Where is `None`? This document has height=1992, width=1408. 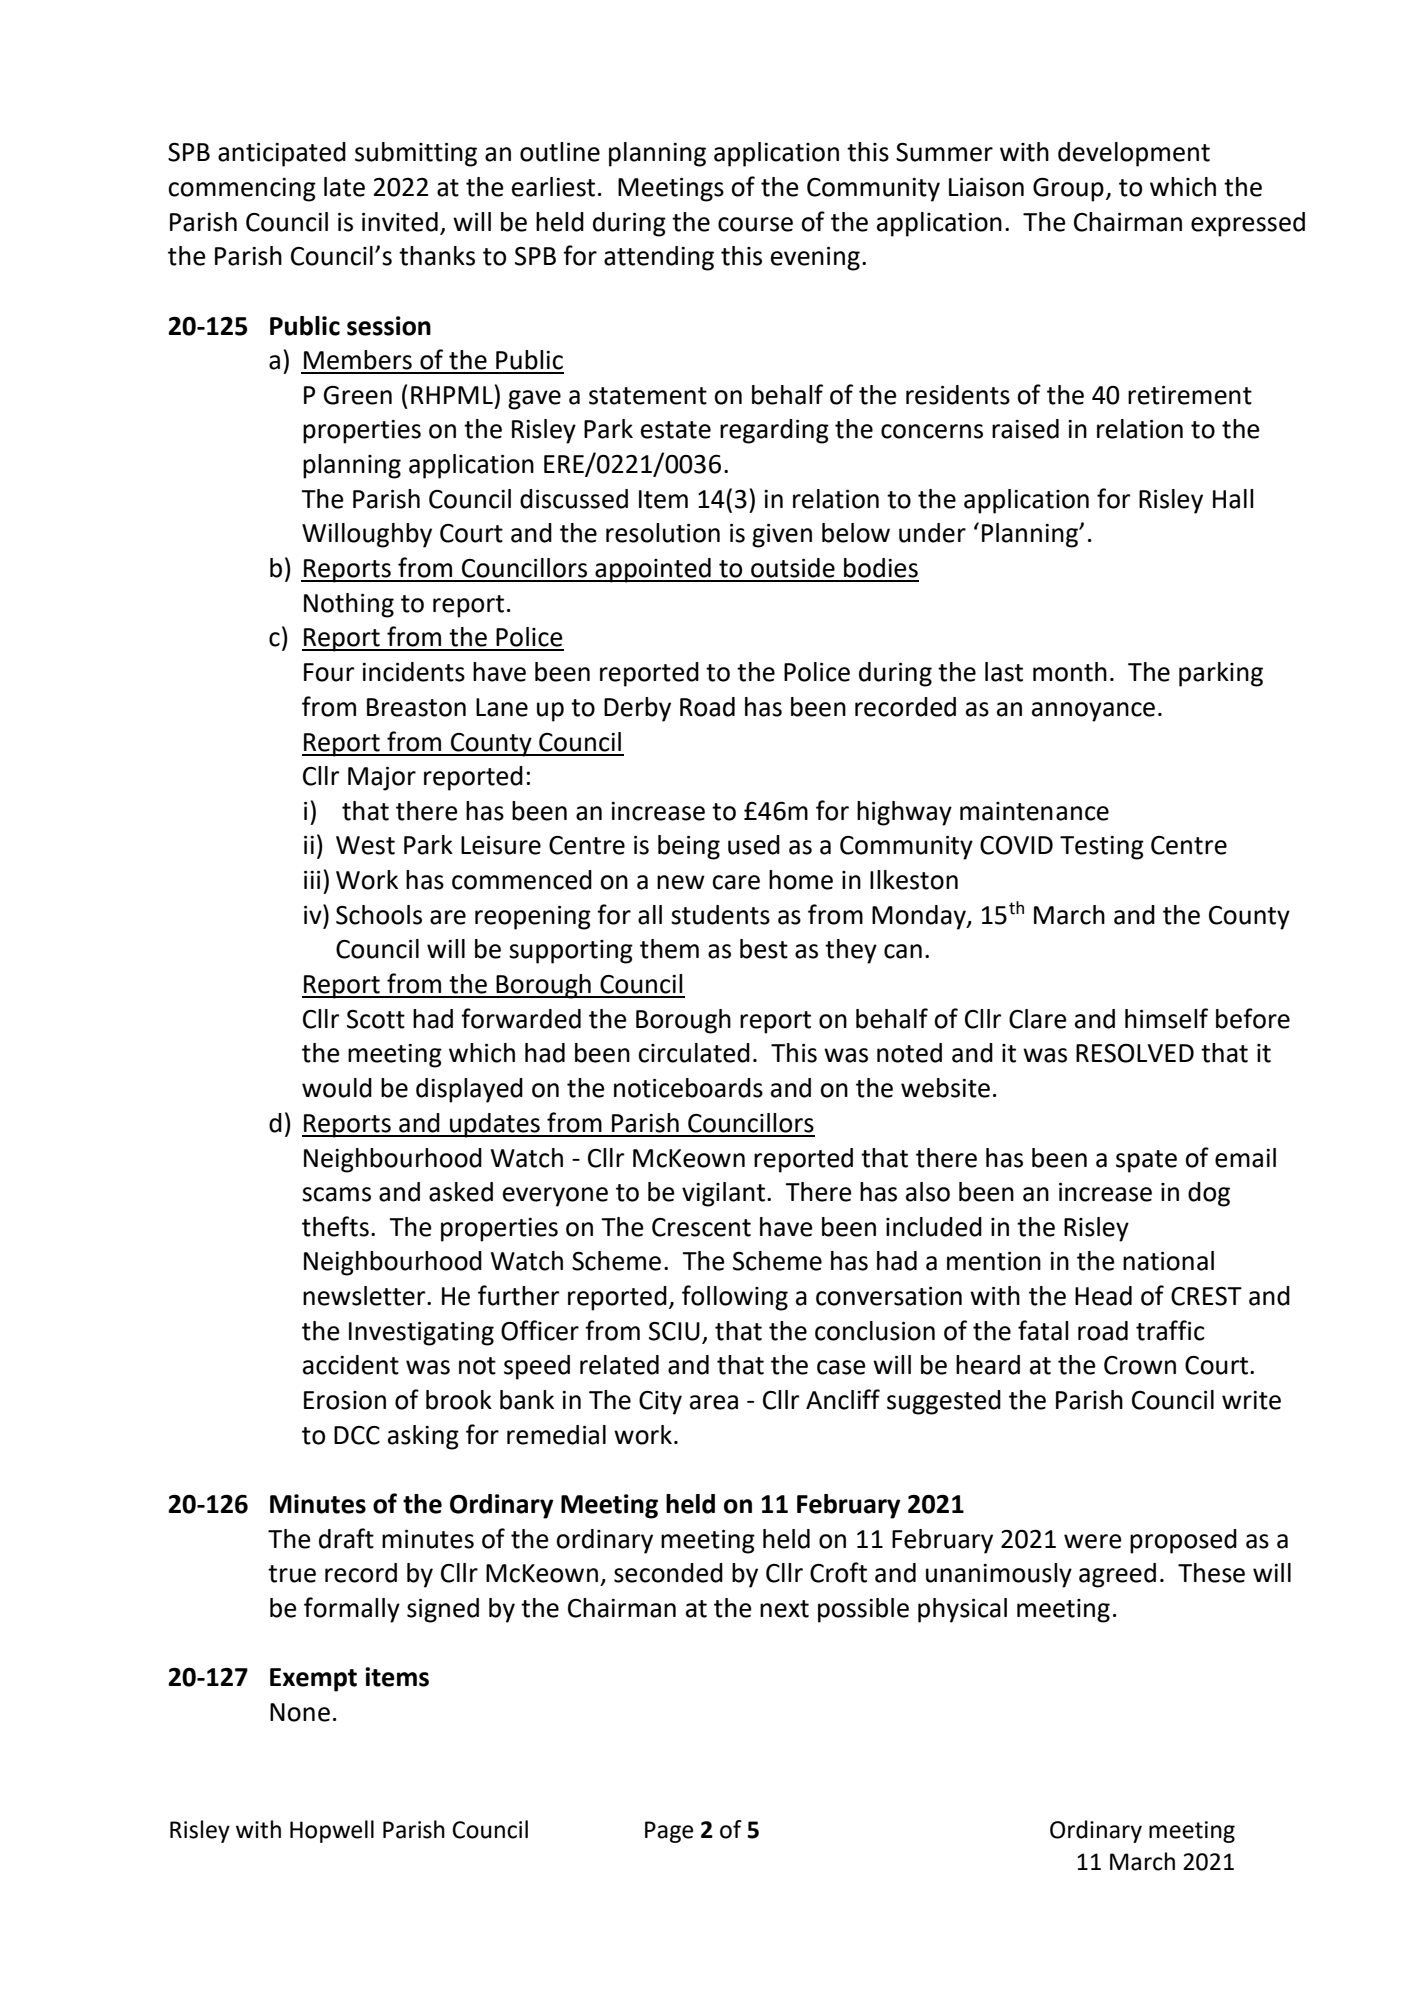
None is located at coordinates (300, 1712).
